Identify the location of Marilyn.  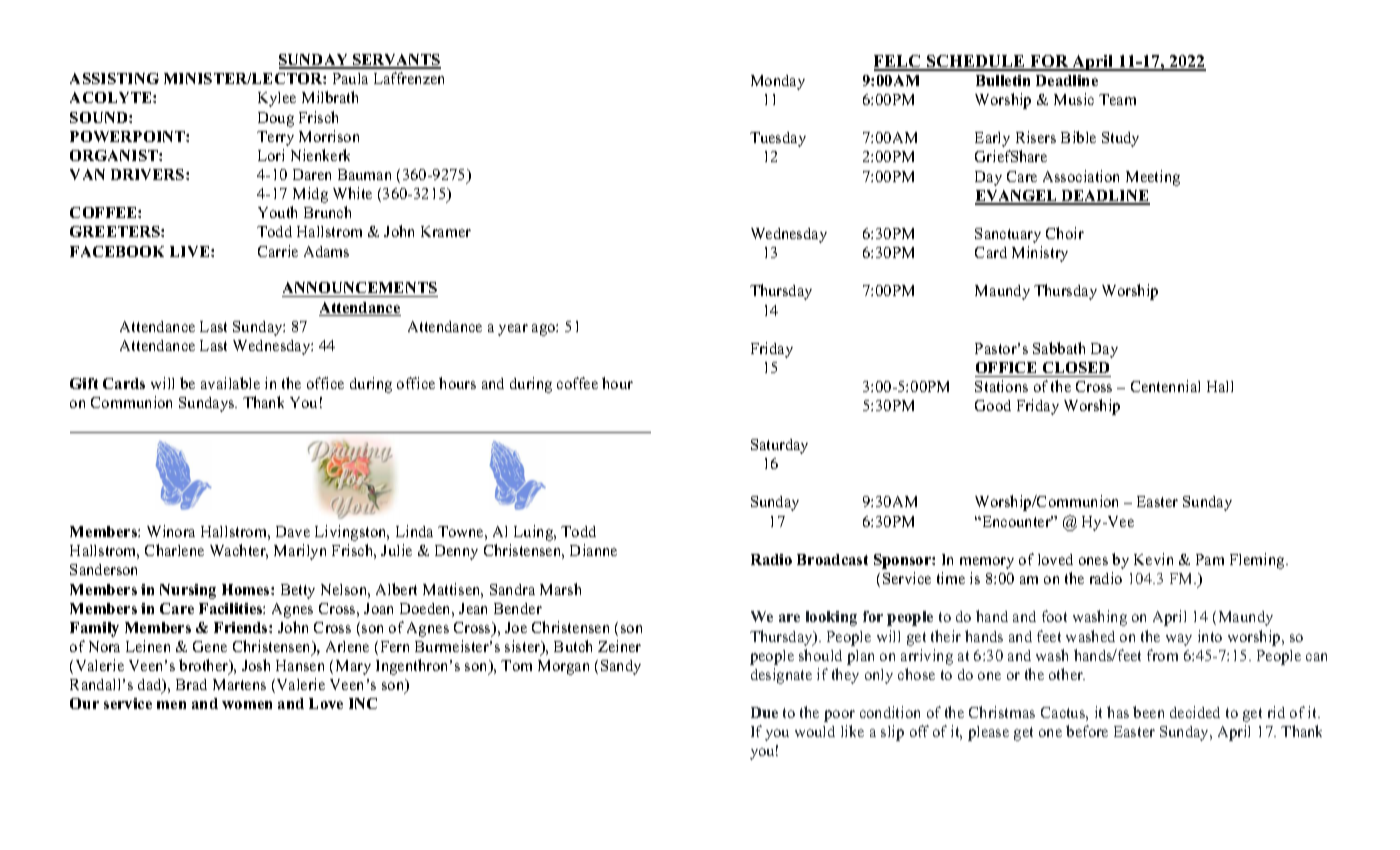
(300, 552).
